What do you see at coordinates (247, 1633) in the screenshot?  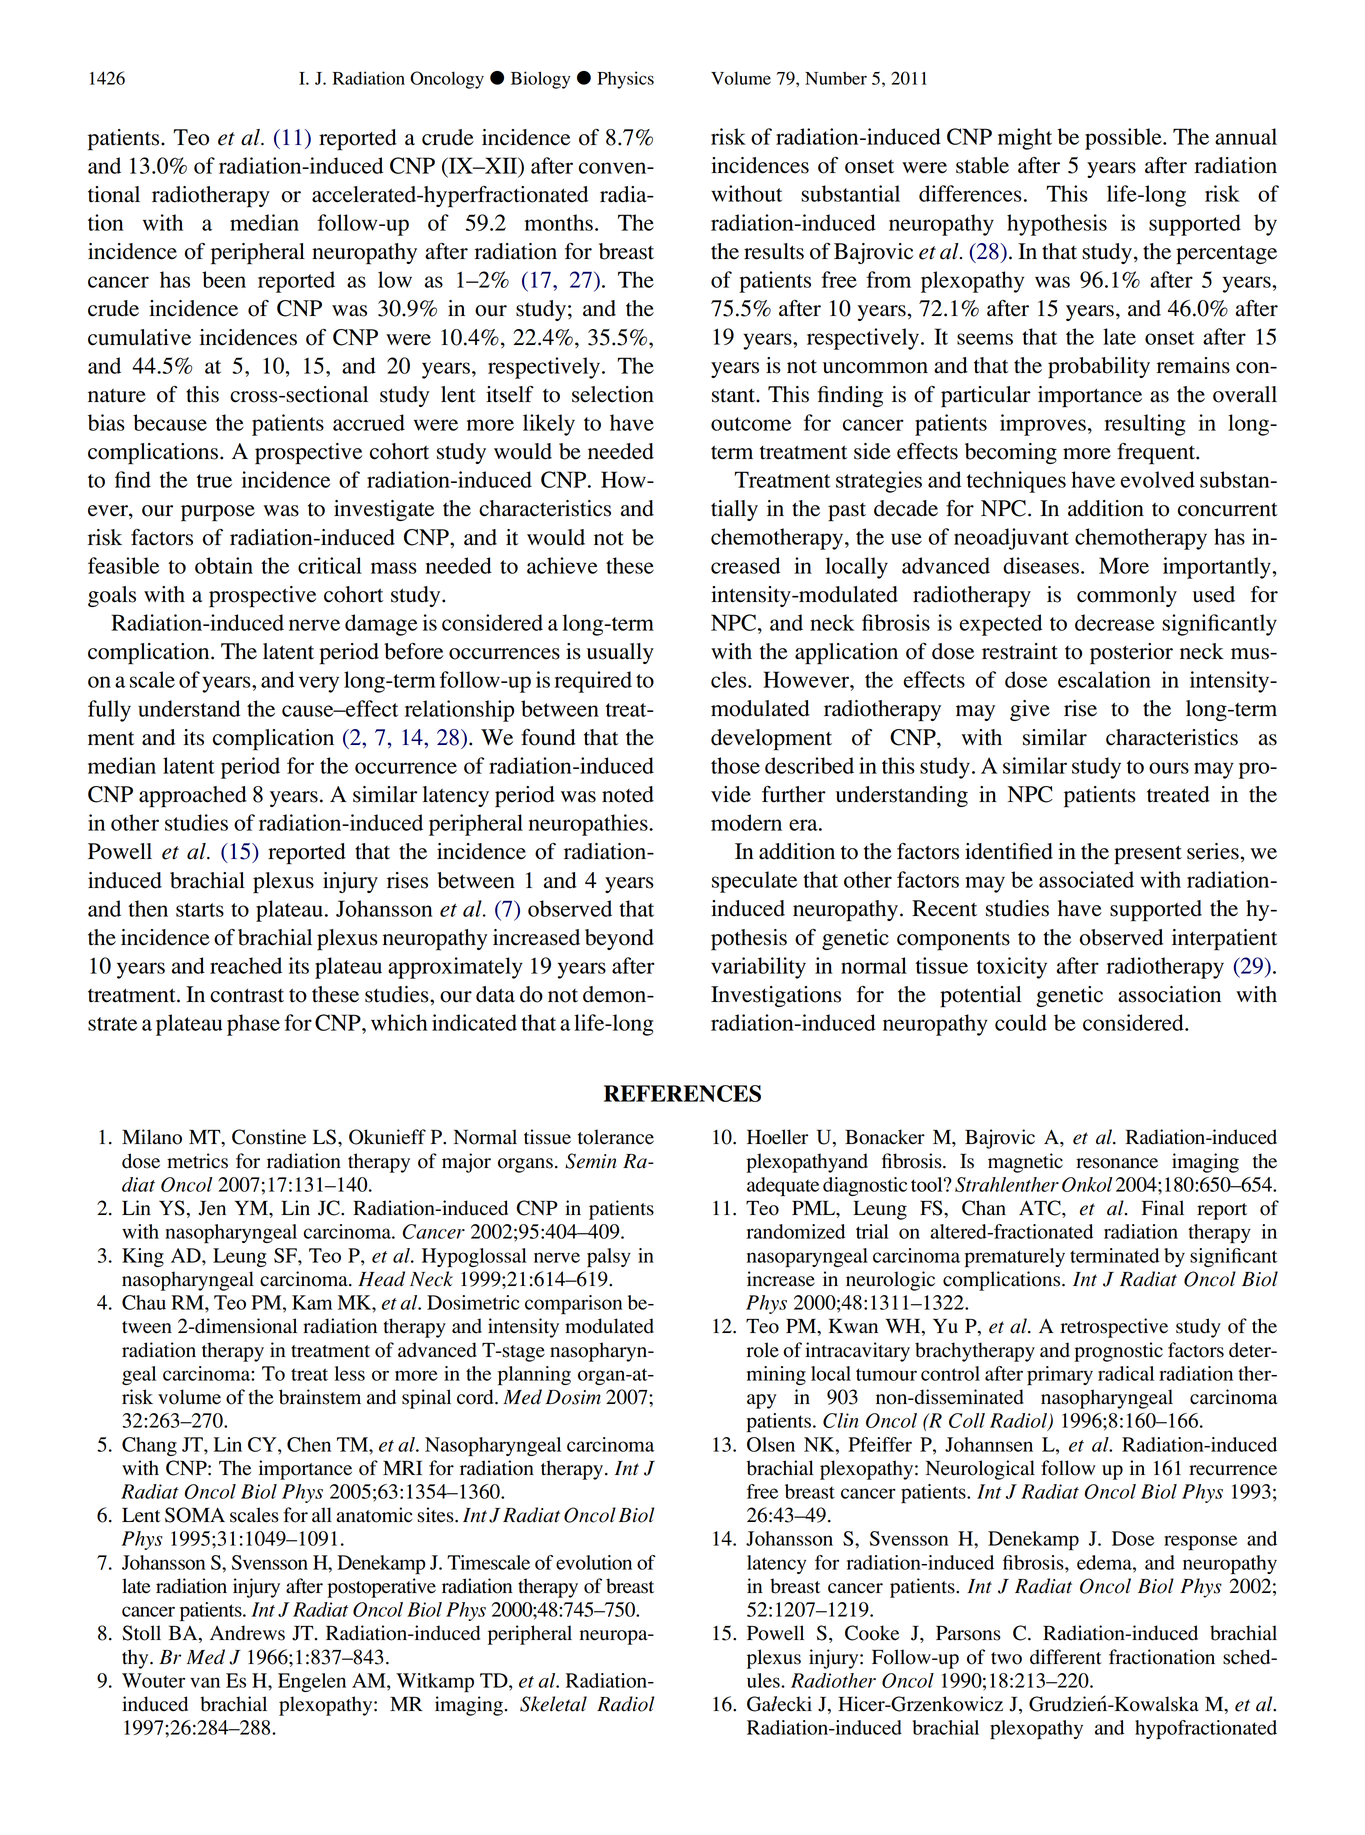 I see `Andrews` at bounding box center [247, 1633].
